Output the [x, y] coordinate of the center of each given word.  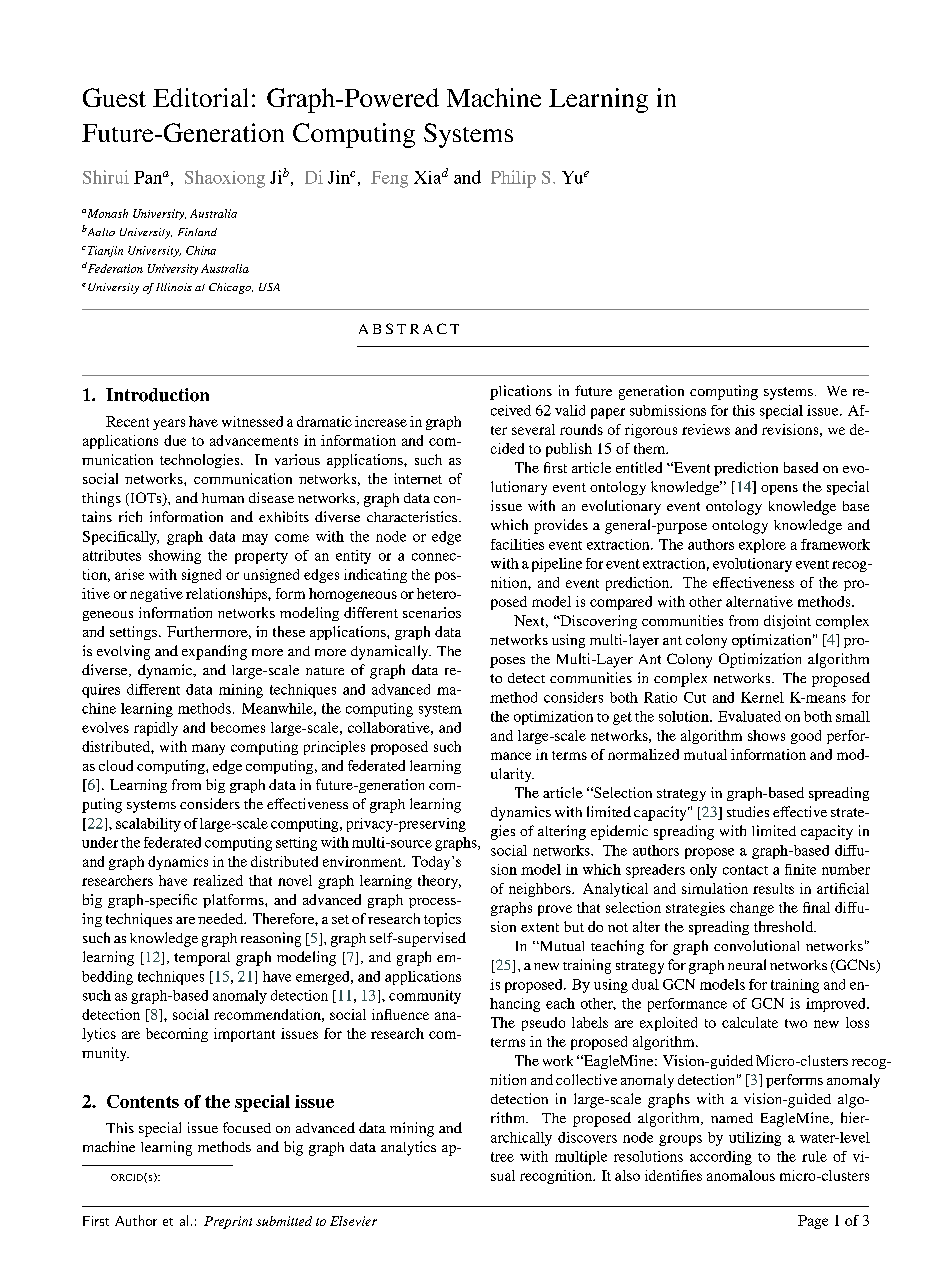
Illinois [174, 287]
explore [762, 546]
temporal [202, 959]
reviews [706, 429]
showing [175, 557]
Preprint [228, 1222]
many [208, 749]
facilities [517, 544]
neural [747, 964]
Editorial [200, 97]
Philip [513, 179]
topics [442, 920]
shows [766, 735]
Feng [389, 179]
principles [334, 748]
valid [570, 410]
